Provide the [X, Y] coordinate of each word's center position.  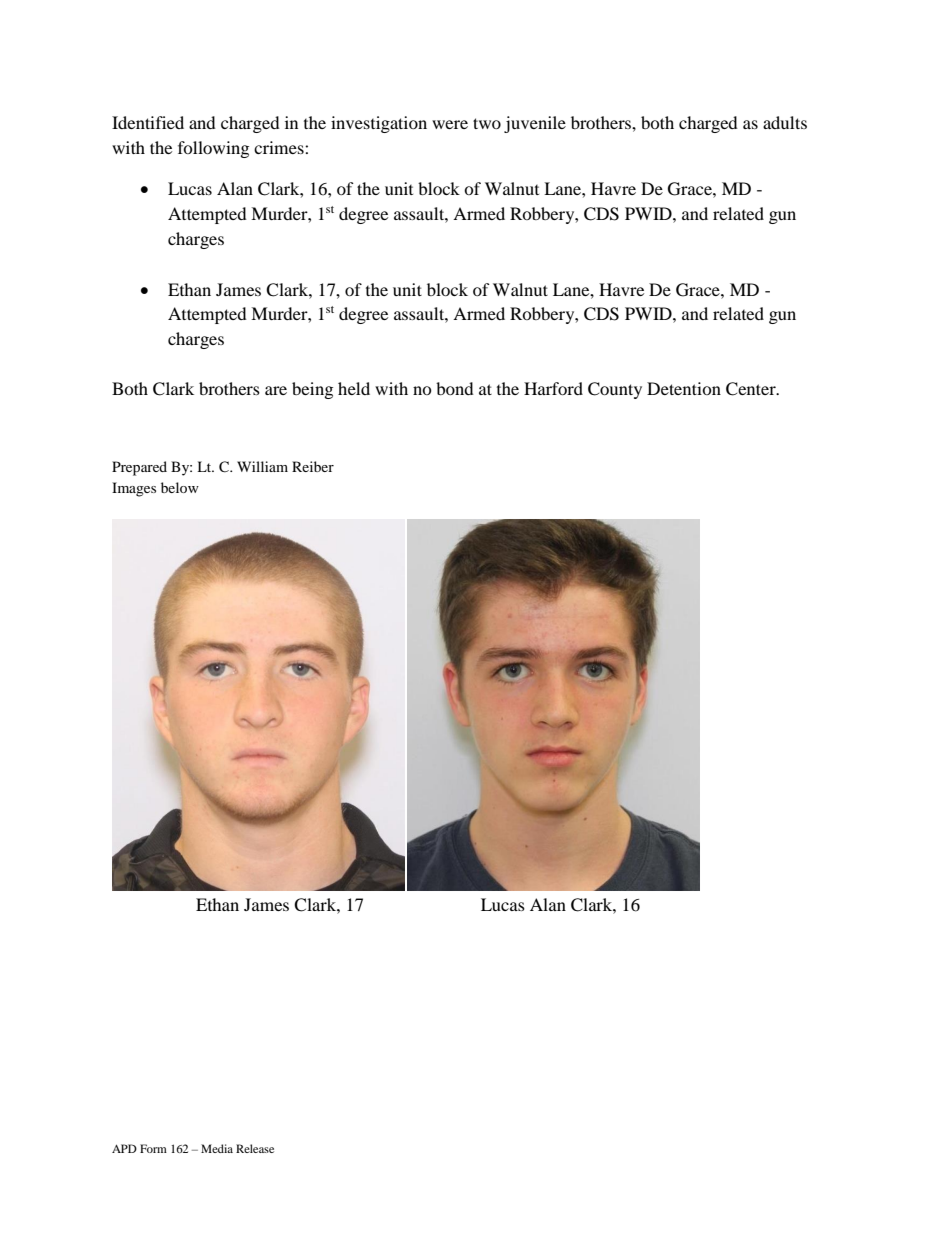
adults [785, 122]
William [262, 466]
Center [752, 389]
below [180, 487]
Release [255, 1148]
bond [455, 388]
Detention [684, 388]
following [213, 149]
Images [134, 489]
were [450, 124]
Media [217, 1148]
